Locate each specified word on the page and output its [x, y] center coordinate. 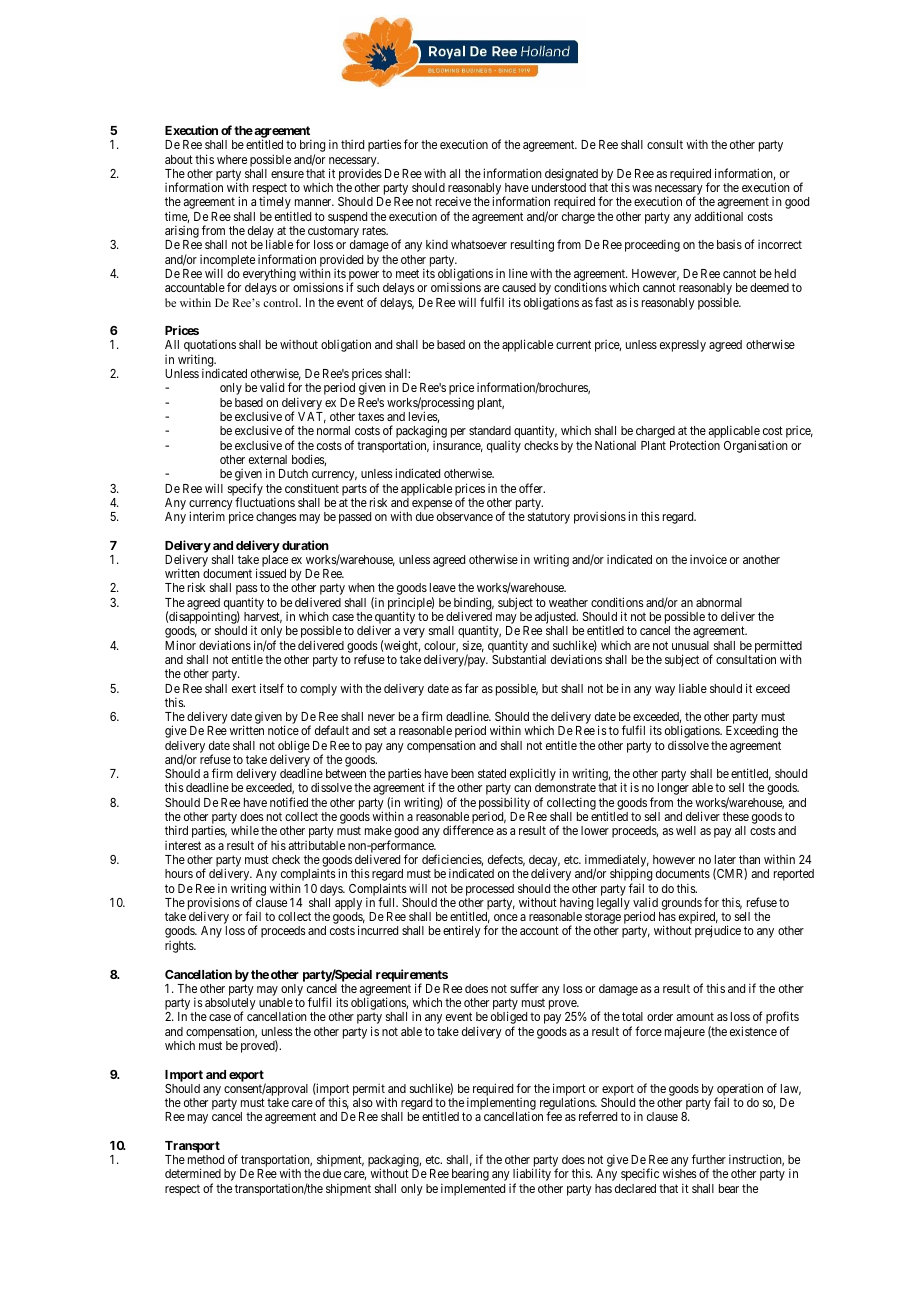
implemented [473, 1189]
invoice [708, 559]
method [206, 1159]
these [736, 816]
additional [719, 216]
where [232, 159]
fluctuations [265, 502]
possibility [505, 805]
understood [559, 187]
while [245, 830]
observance [465, 516]
